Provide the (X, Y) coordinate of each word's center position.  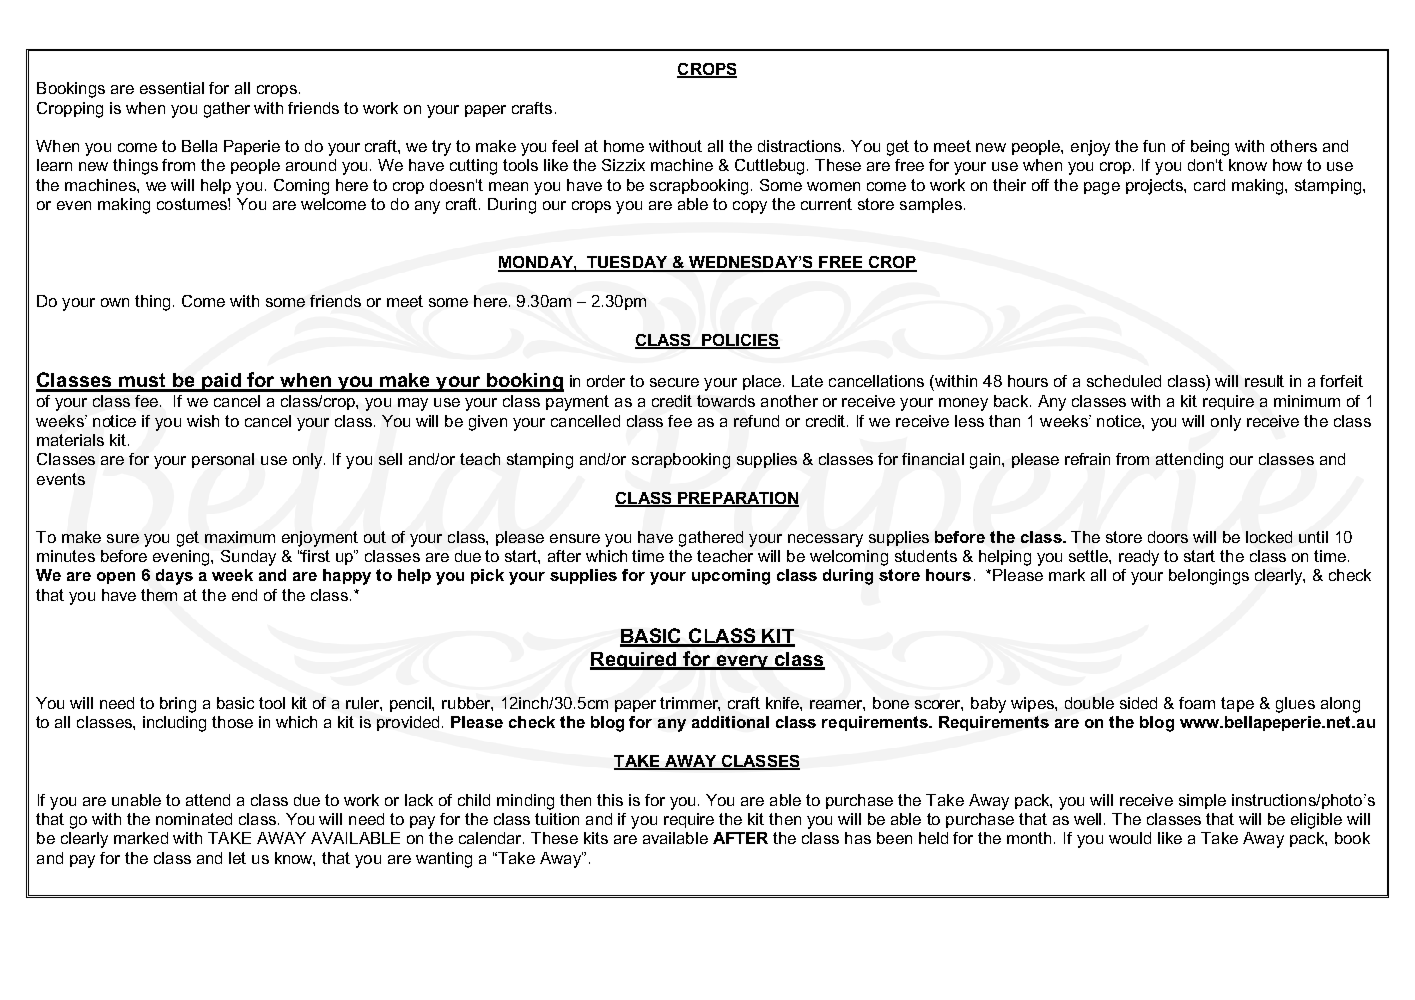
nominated (194, 819)
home (624, 146)
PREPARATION (737, 499)
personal (223, 460)
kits (596, 838)
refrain (1087, 459)
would (1130, 838)
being (1210, 148)
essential (172, 88)
